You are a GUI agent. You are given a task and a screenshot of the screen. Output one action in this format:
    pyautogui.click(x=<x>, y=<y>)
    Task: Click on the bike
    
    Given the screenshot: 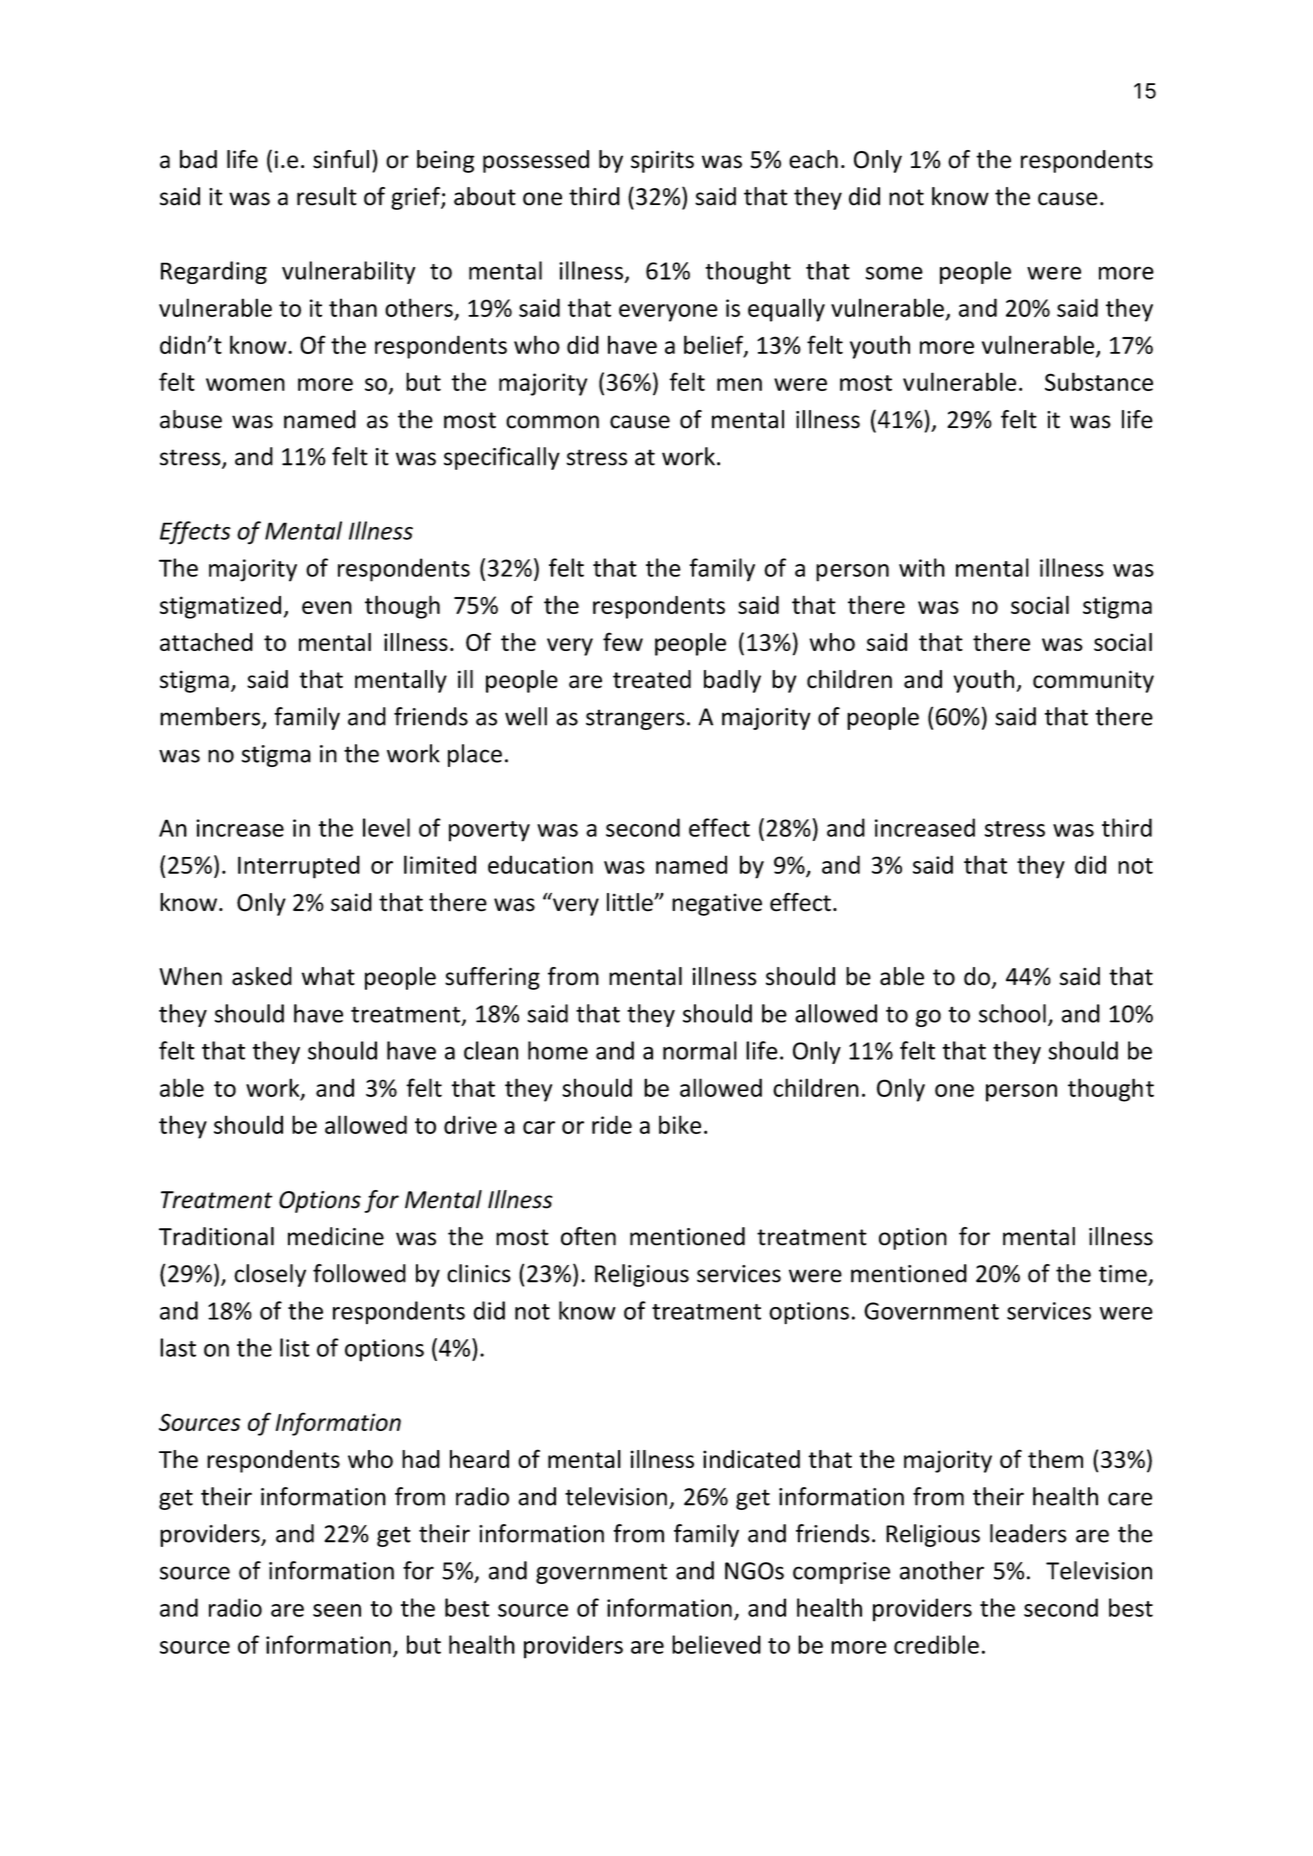 What is the action you would take?
    pyautogui.click(x=680, y=1124)
